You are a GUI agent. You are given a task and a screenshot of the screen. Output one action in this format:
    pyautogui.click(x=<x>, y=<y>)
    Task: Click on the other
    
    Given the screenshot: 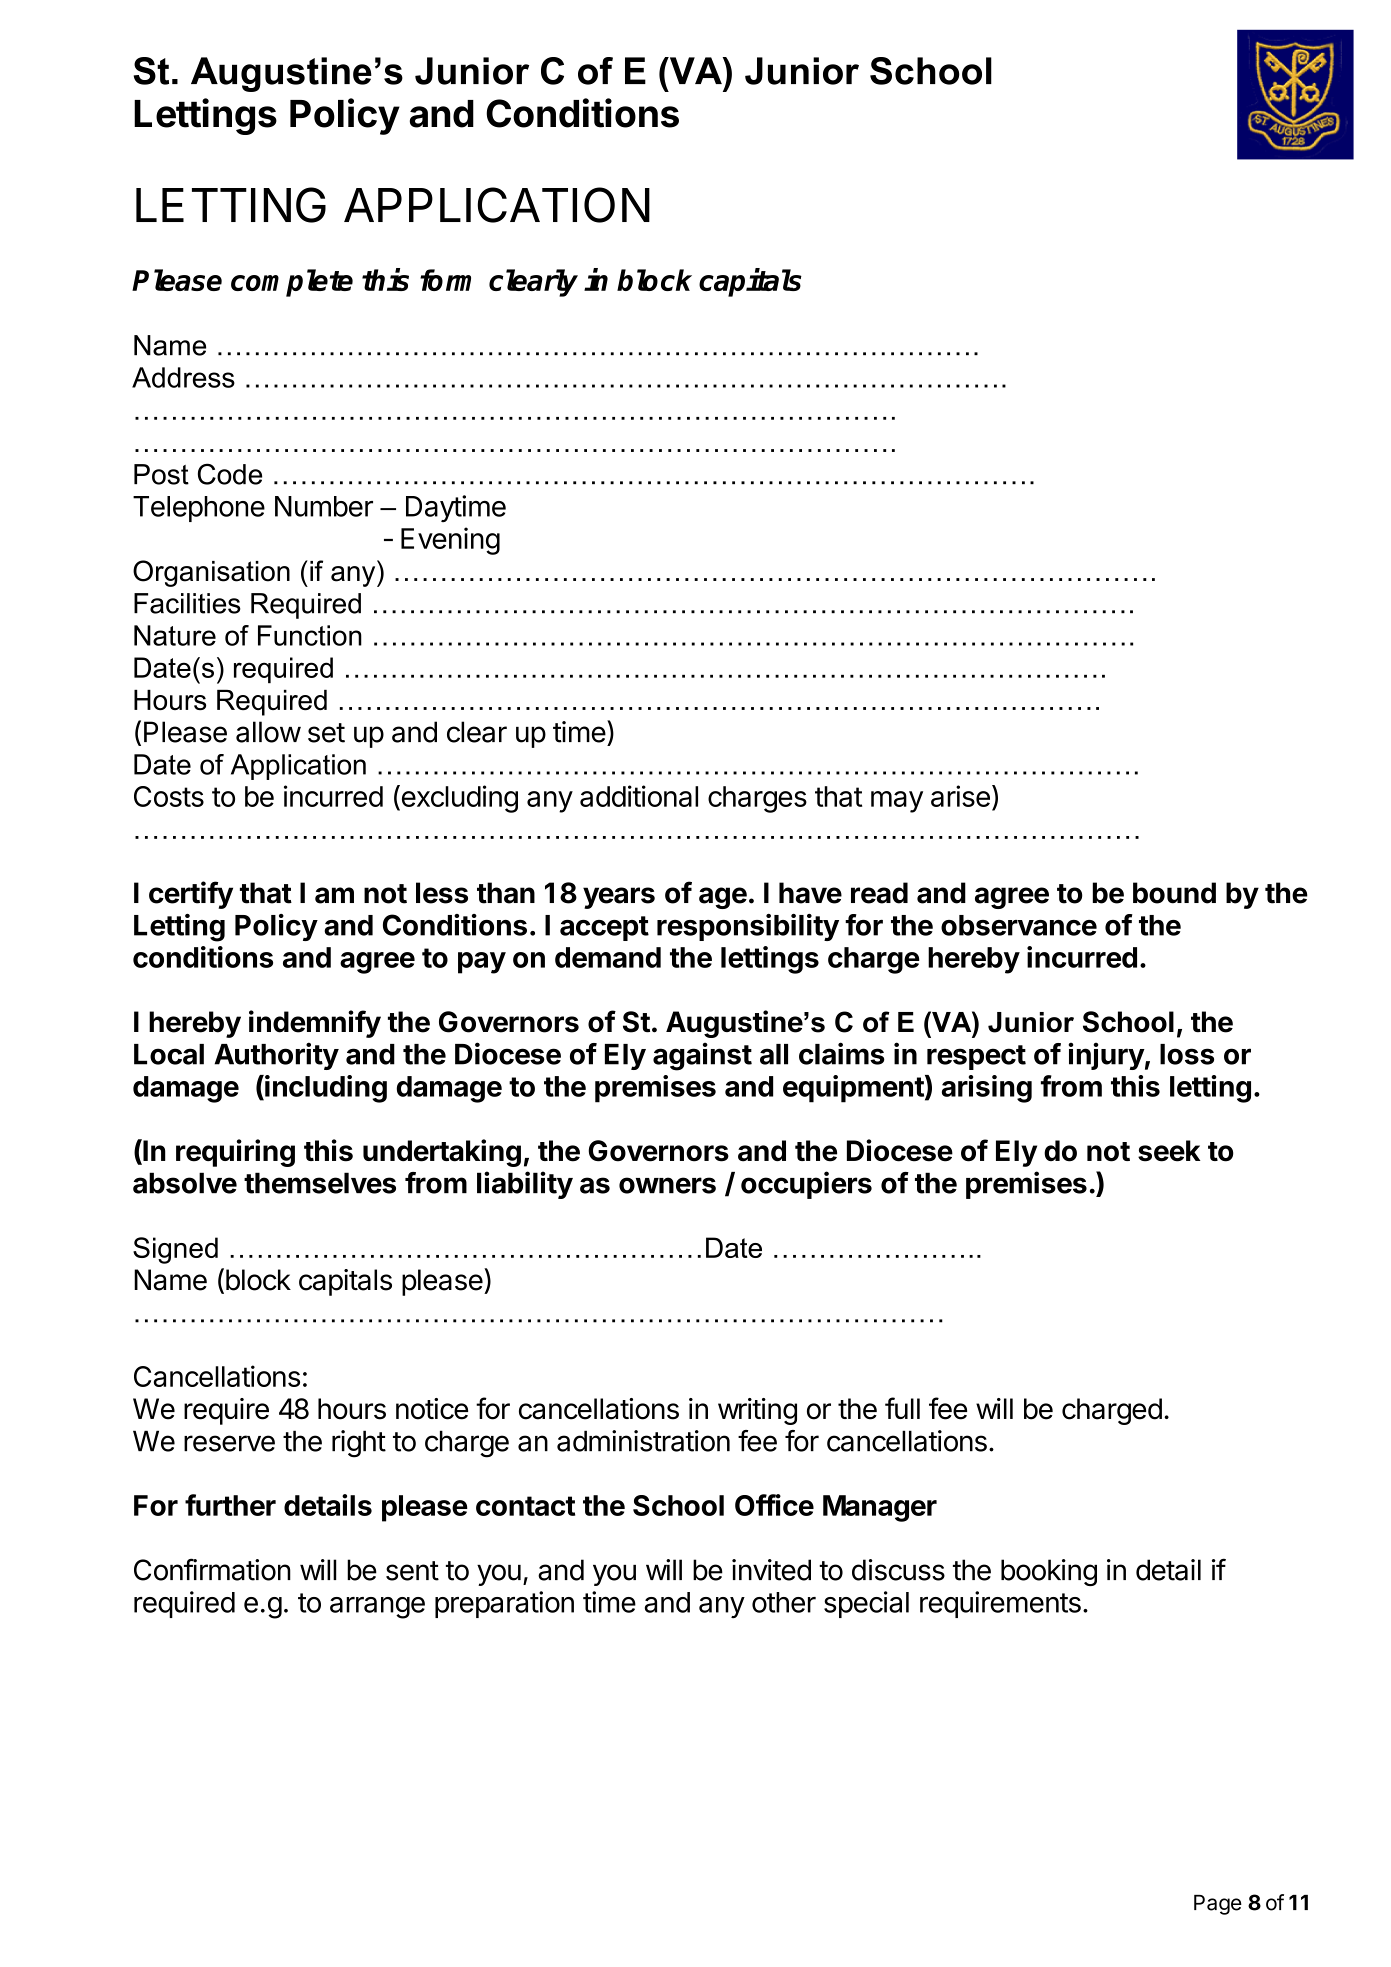 What is the action you would take?
    pyautogui.click(x=784, y=1602)
